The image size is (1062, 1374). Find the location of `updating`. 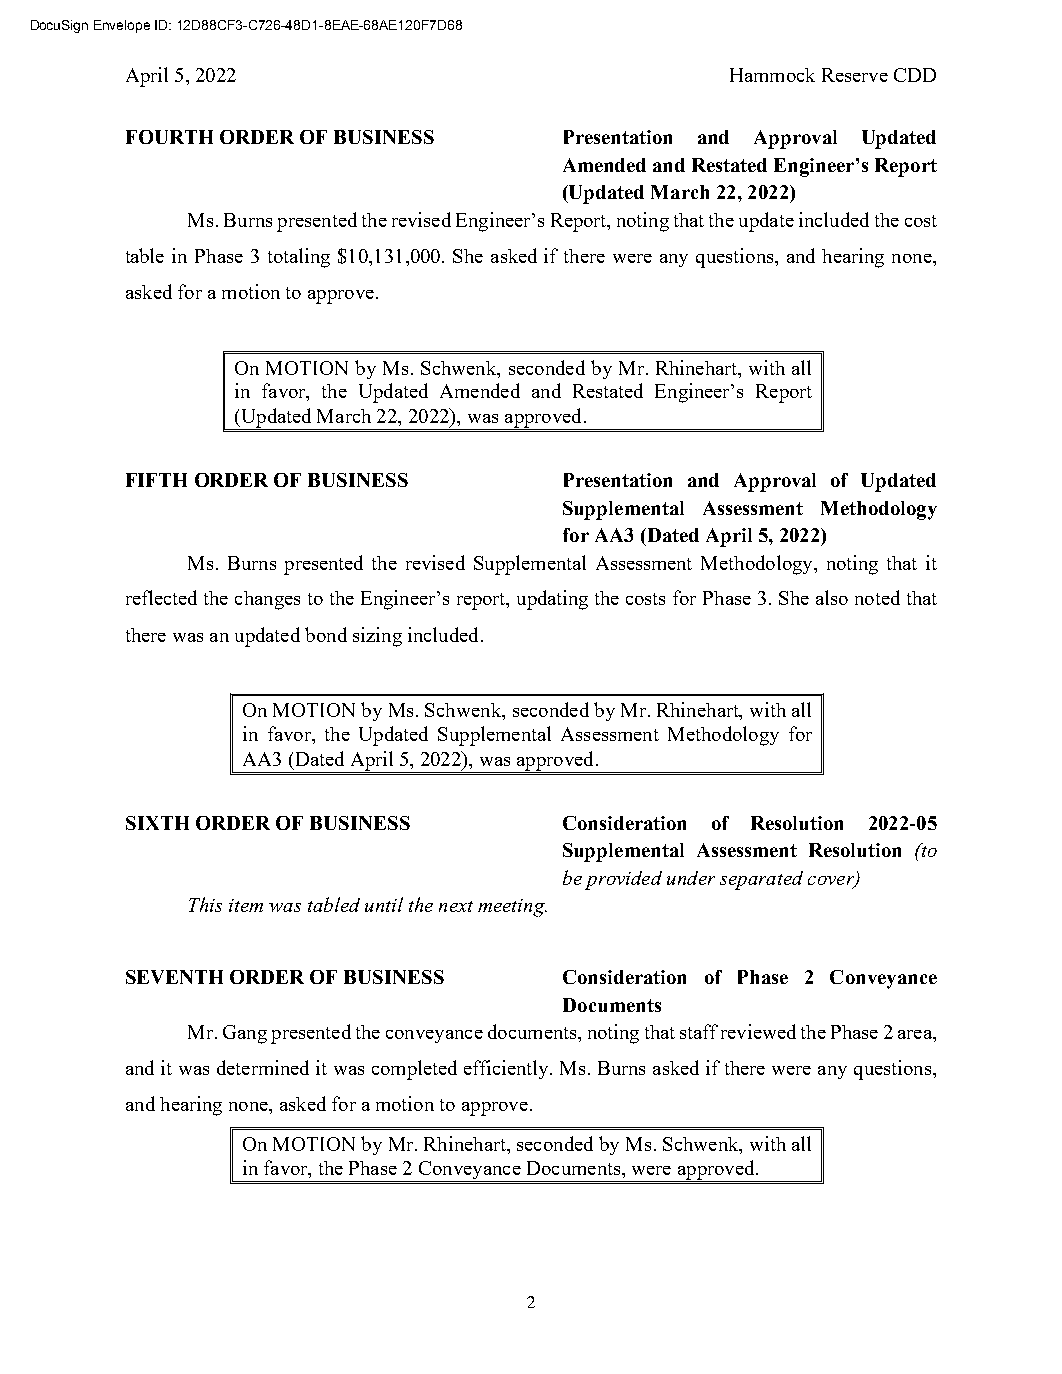

updating is located at coordinates (552, 600).
